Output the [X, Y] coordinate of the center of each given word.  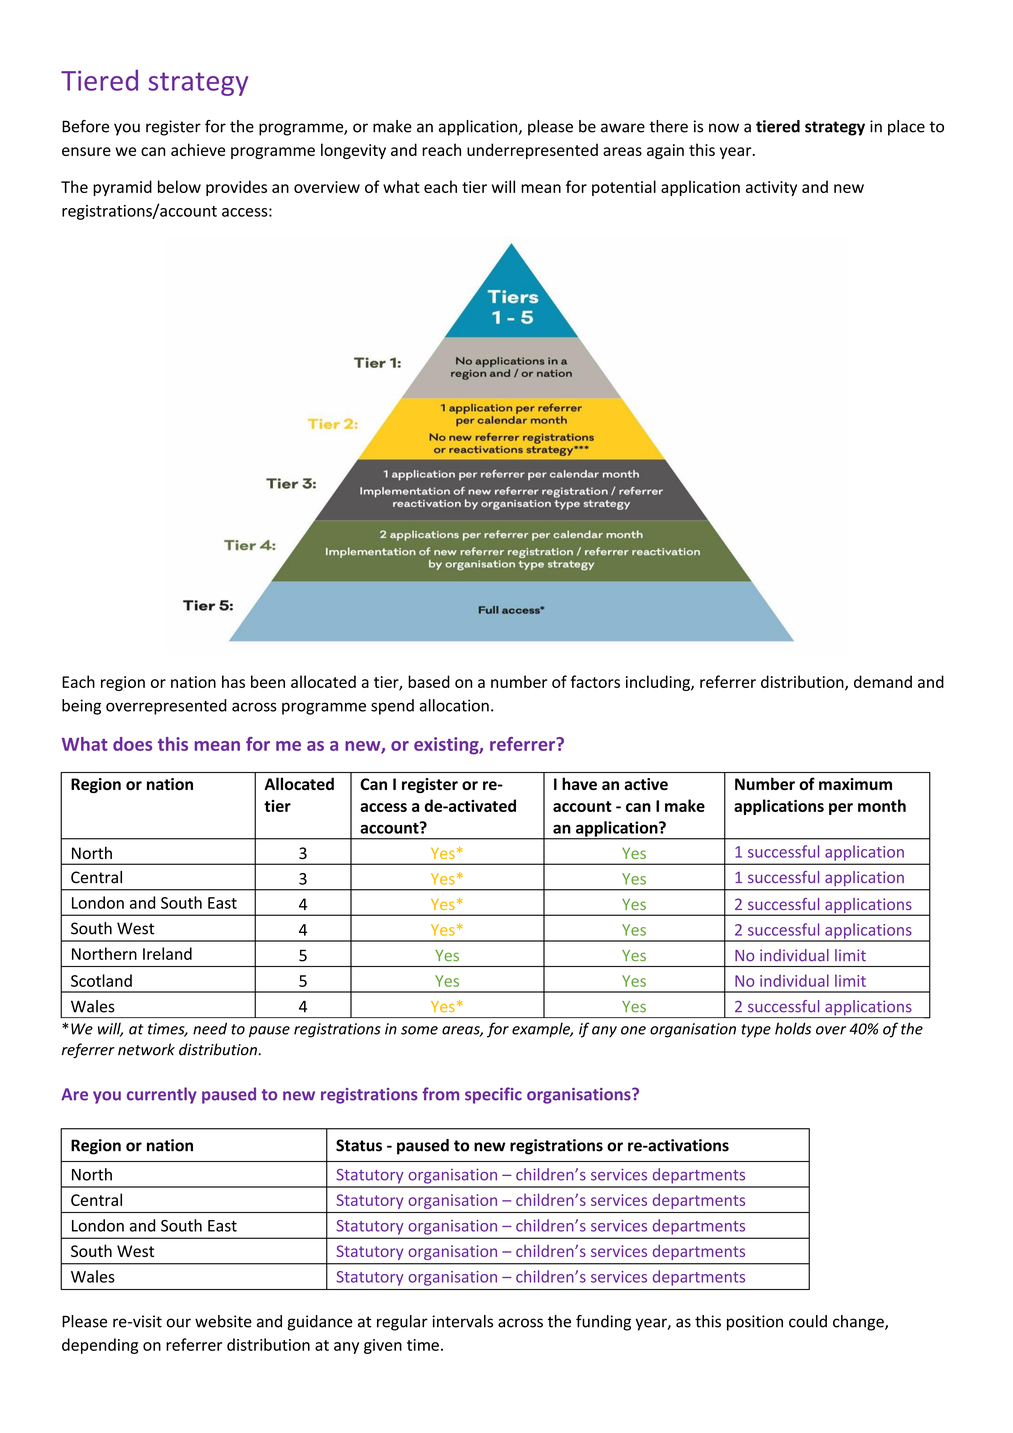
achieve [198, 149]
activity [771, 188]
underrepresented [532, 151]
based [429, 681]
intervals [462, 1321]
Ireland [167, 953]
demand [883, 681]
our [179, 1323]
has [233, 681]
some [419, 1030]
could [808, 1321]
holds [793, 1028]
